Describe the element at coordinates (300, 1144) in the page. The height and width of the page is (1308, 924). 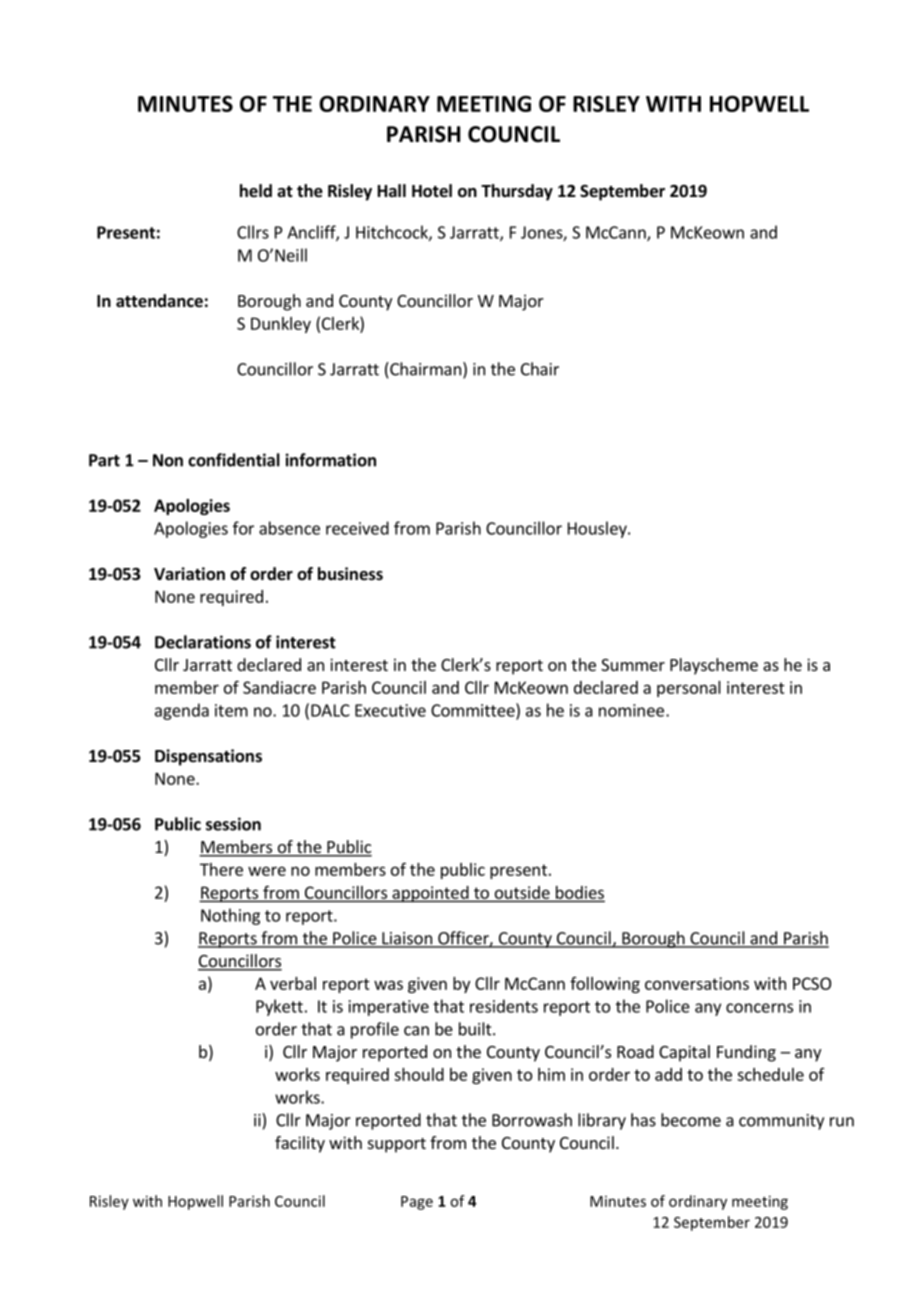
I see `facility` at that location.
